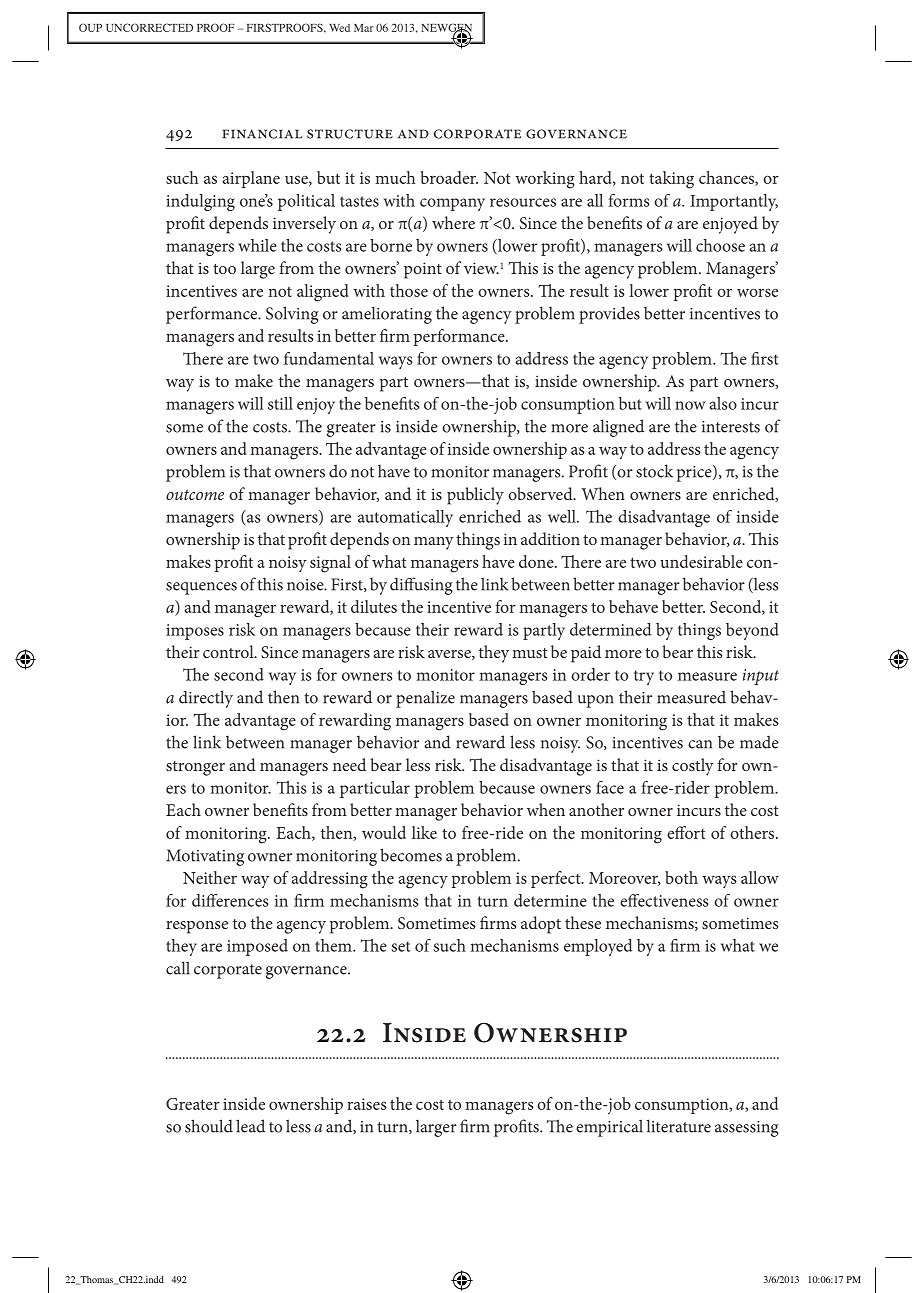 This document has height=1293, width=924. Describe the element at coordinates (149, 27) in the document. I see `UNCORRECTED` at that location.
